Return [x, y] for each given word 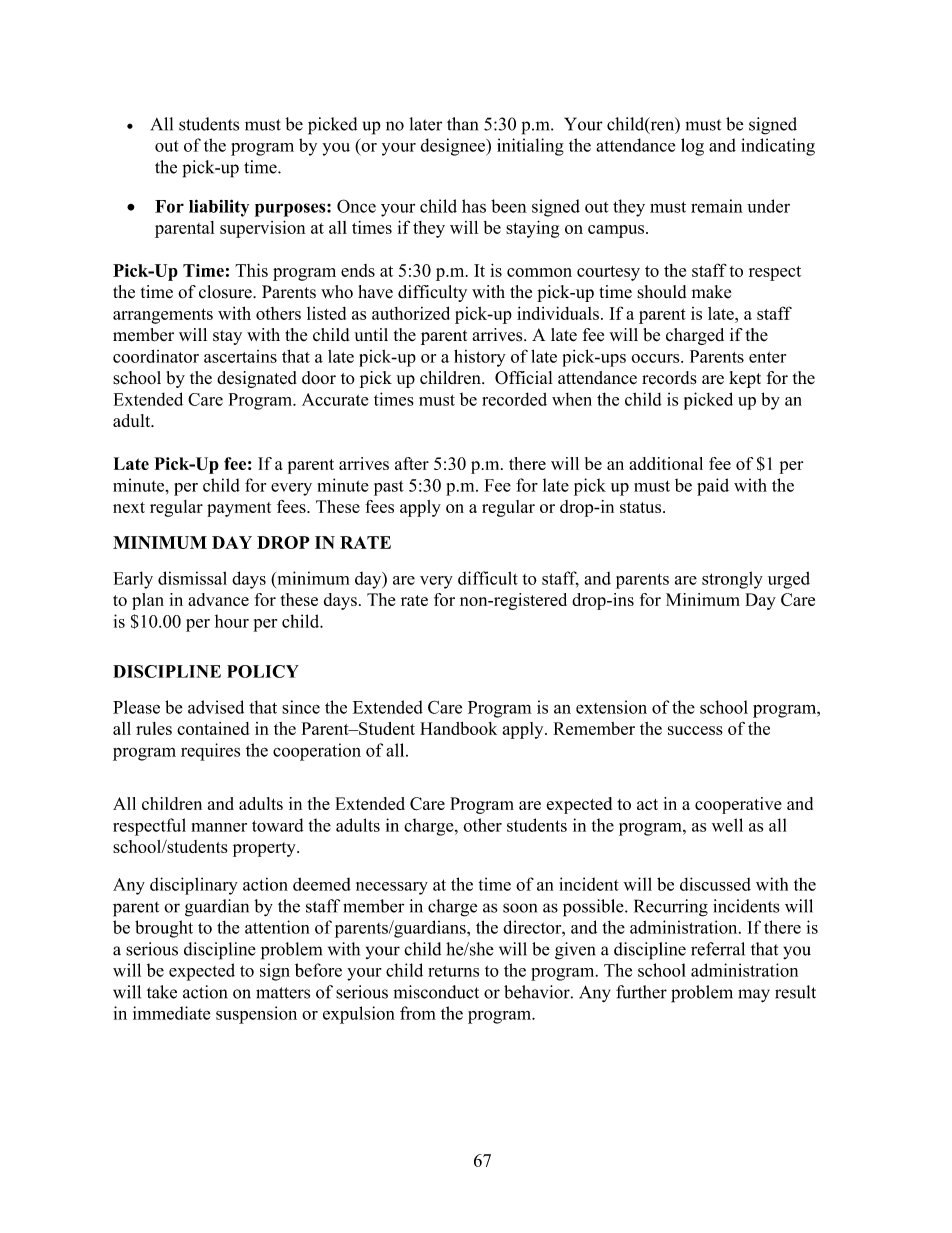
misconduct [436, 992]
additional [666, 463]
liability [219, 208]
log [692, 147]
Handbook [458, 728]
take [162, 992]
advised [216, 707]
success [695, 730]
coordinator [156, 356]
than [462, 124]
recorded [514, 399]
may [754, 996]
